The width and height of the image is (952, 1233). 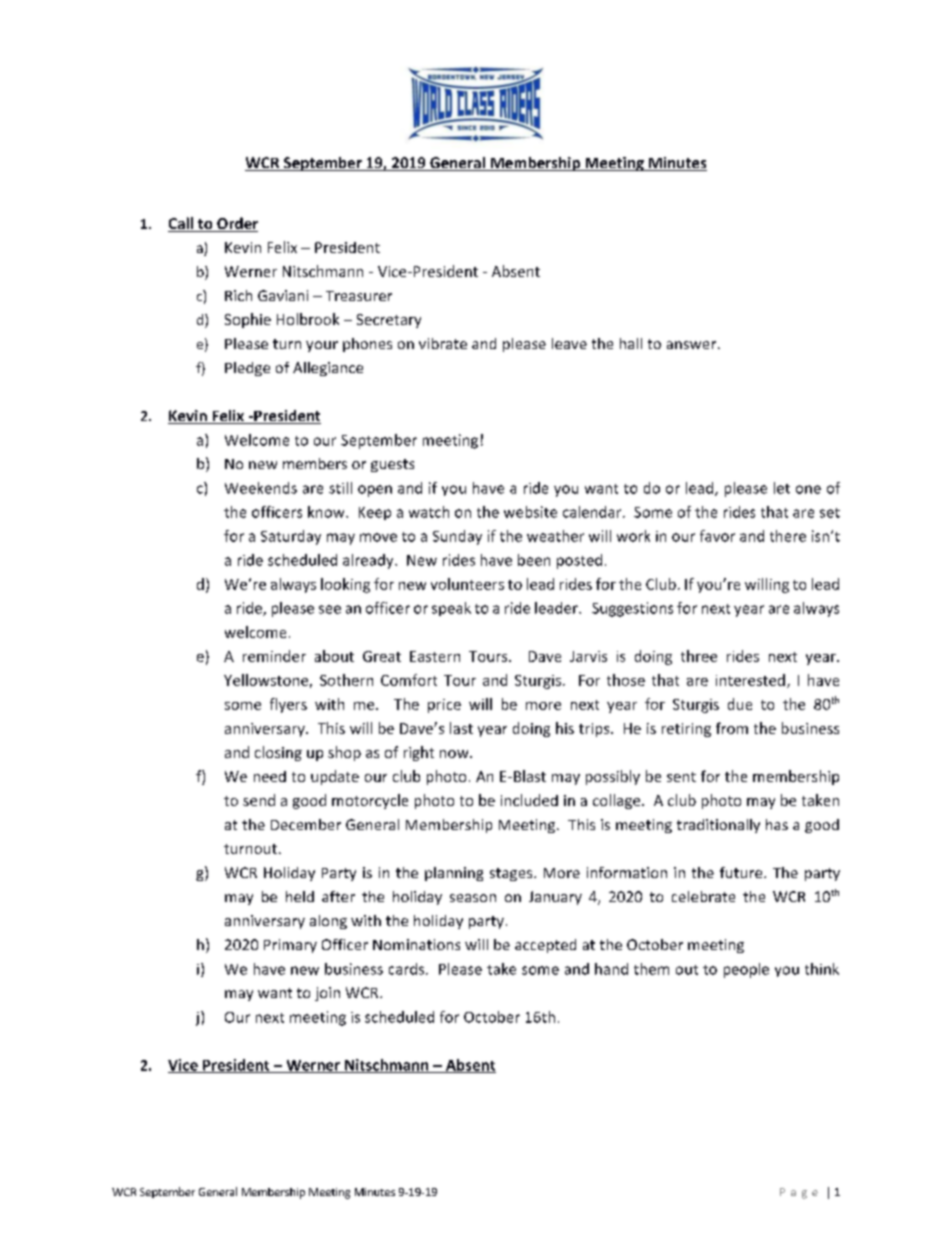 What do you see at coordinates (278, 753) in the image?
I see `closing` at bounding box center [278, 753].
